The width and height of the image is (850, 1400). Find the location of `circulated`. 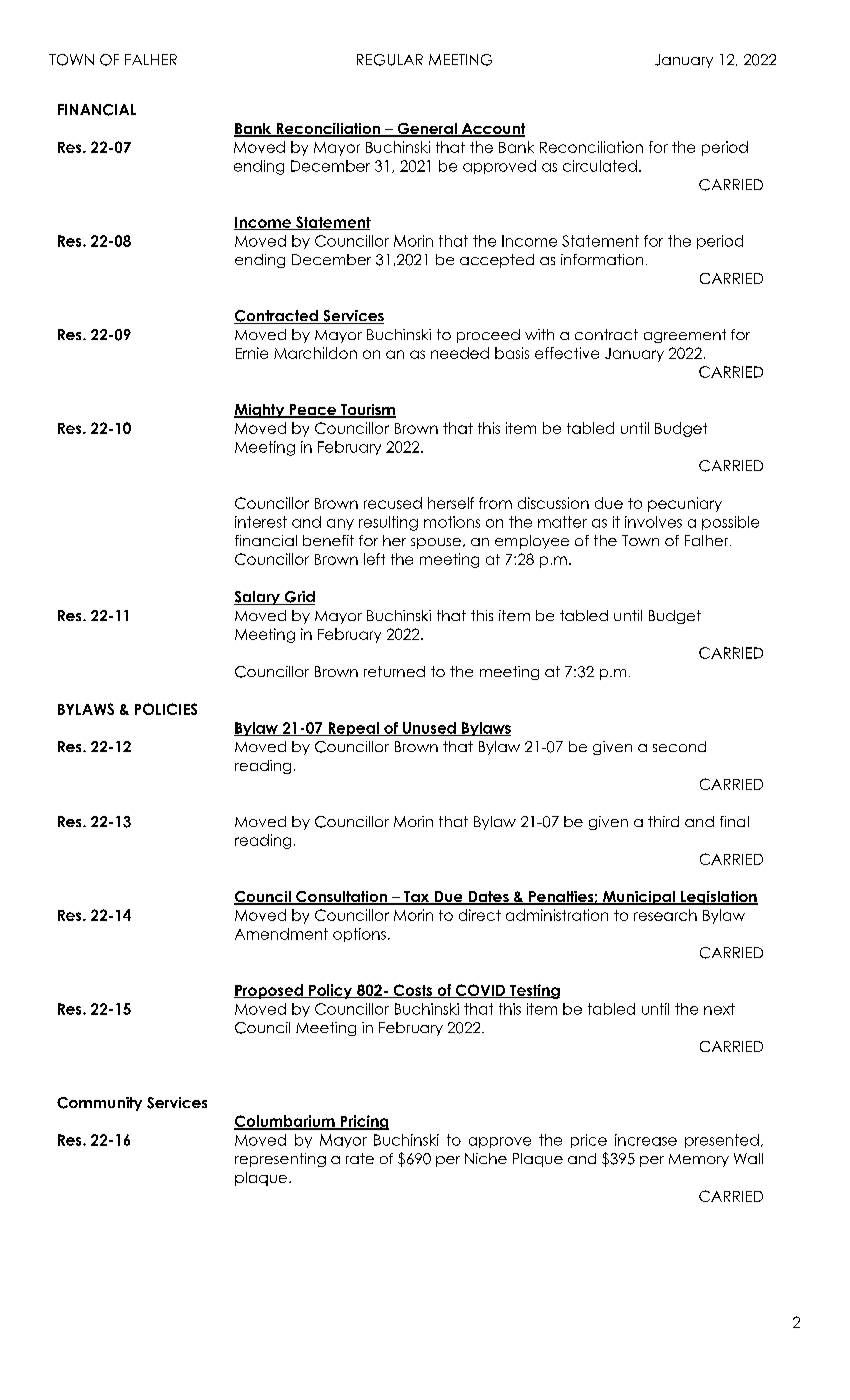

circulated is located at coordinates (600, 166).
